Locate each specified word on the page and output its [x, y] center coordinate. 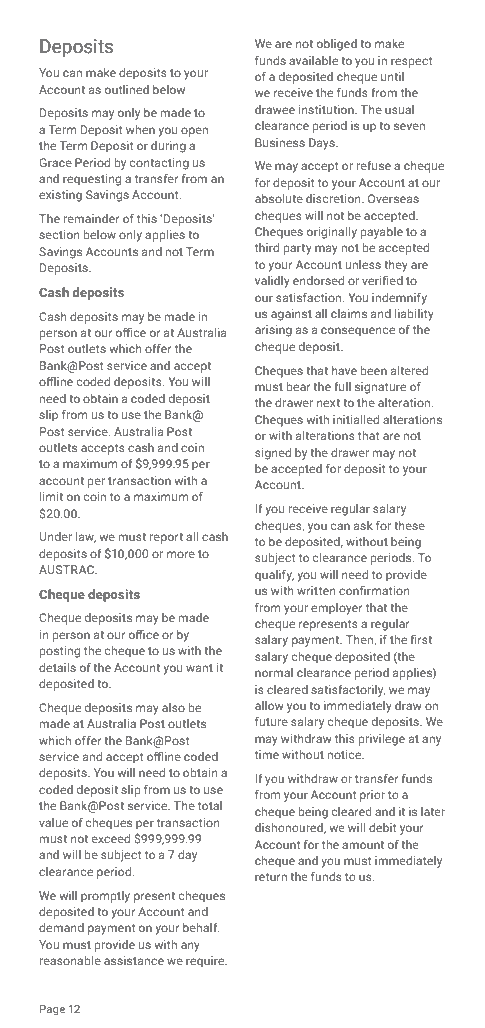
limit [51, 496]
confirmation [374, 590]
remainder [91, 218]
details [57, 667]
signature [380, 388]
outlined [127, 89]
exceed [111, 838]
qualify [274, 576]
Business [280, 142]
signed [273, 454]
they [396, 266]
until [392, 76]
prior [372, 796]
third [267, 247]
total [210, 805]
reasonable [70, 960]
